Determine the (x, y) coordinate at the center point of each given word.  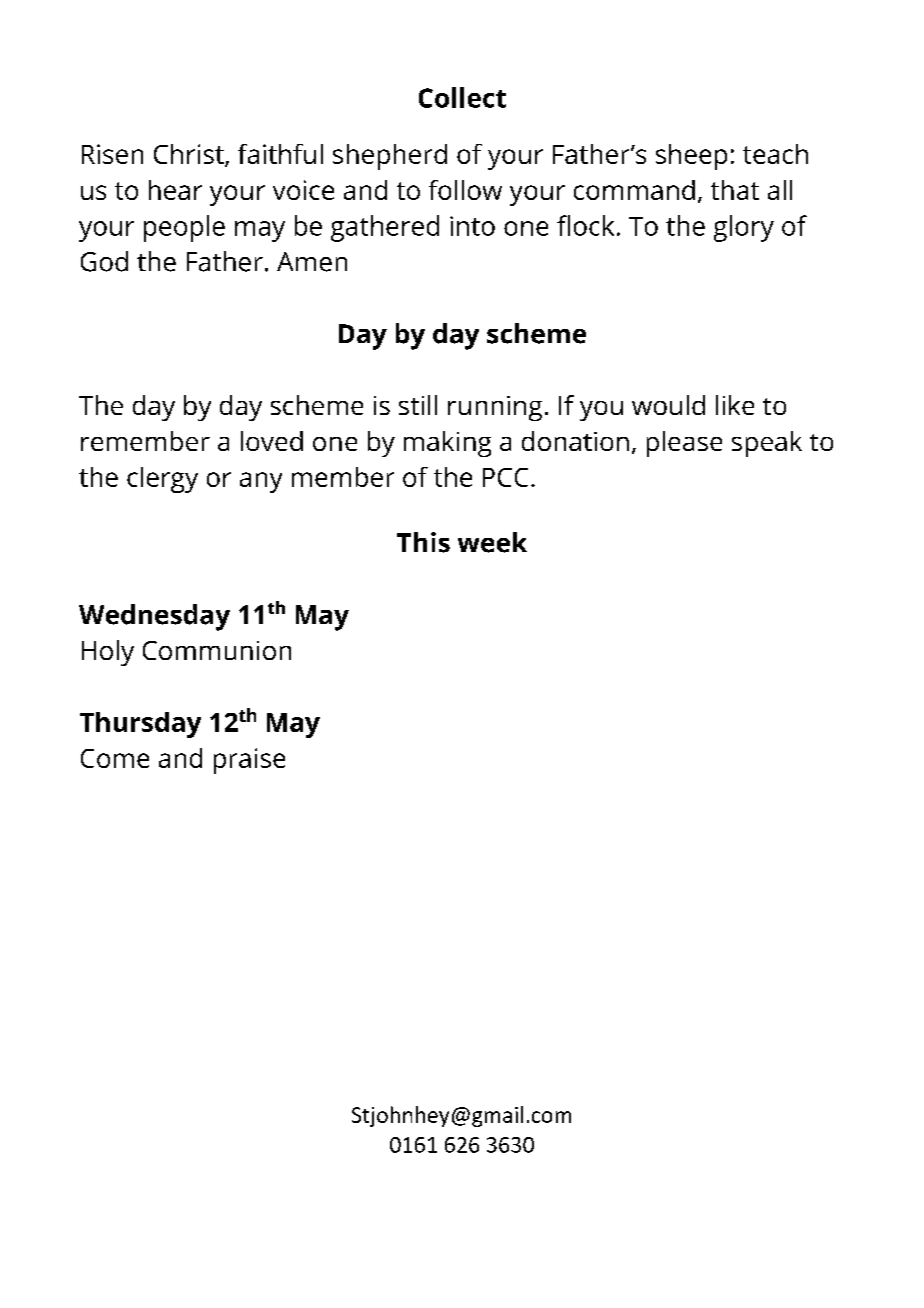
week (492, 542)
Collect (462, 97)
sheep (691, 157)
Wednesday (154, 617)
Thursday (140, 725)
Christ (190, 155)
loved (272, 441)
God (104, 261)
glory (744, 228)
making (447, 444)
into (472, 226)
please (684, 444)
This (423, 542)
